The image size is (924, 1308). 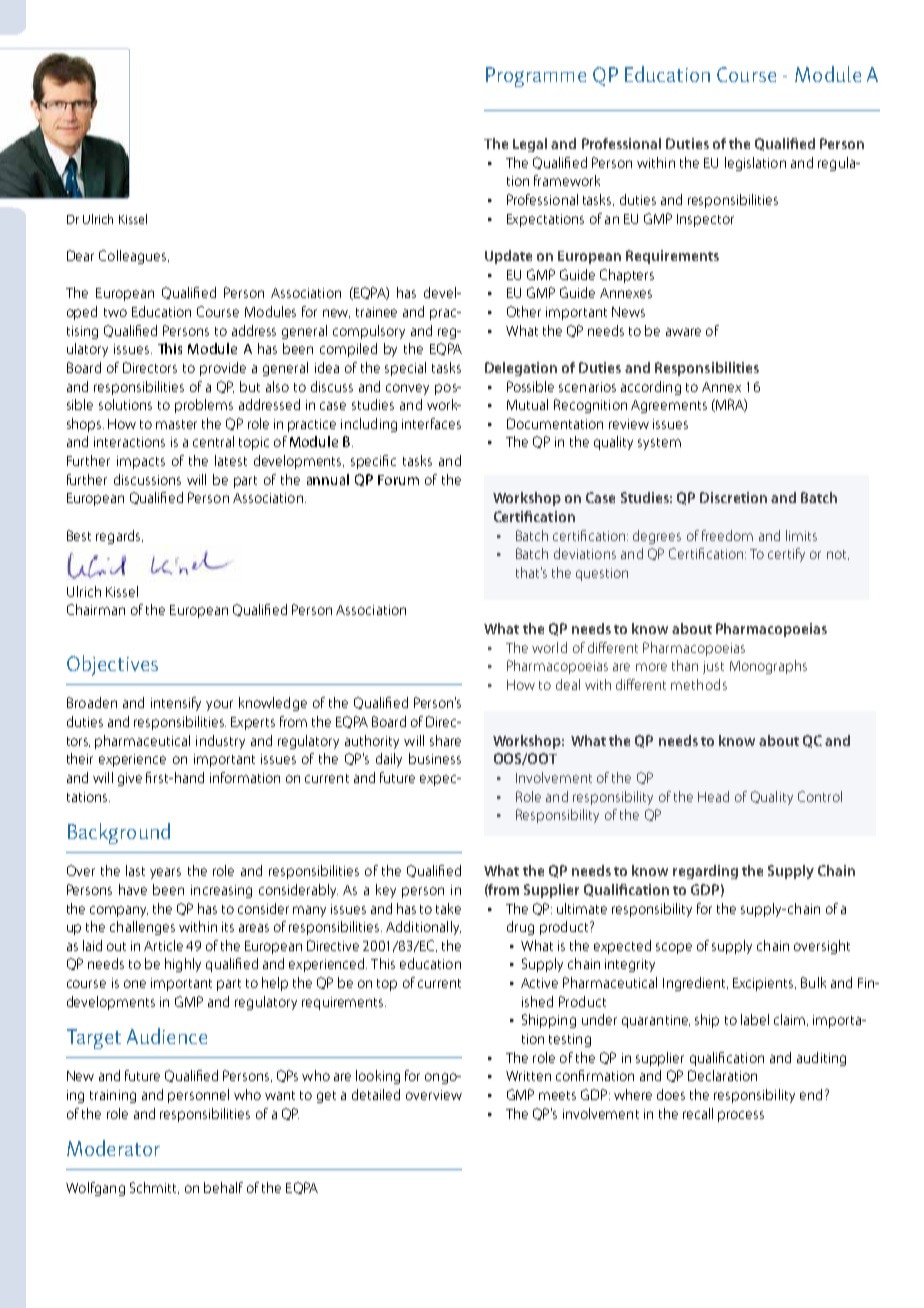 What do you see at coordinates (445, 740) in the page?
I see `share` at bounding box center [445, 740].
